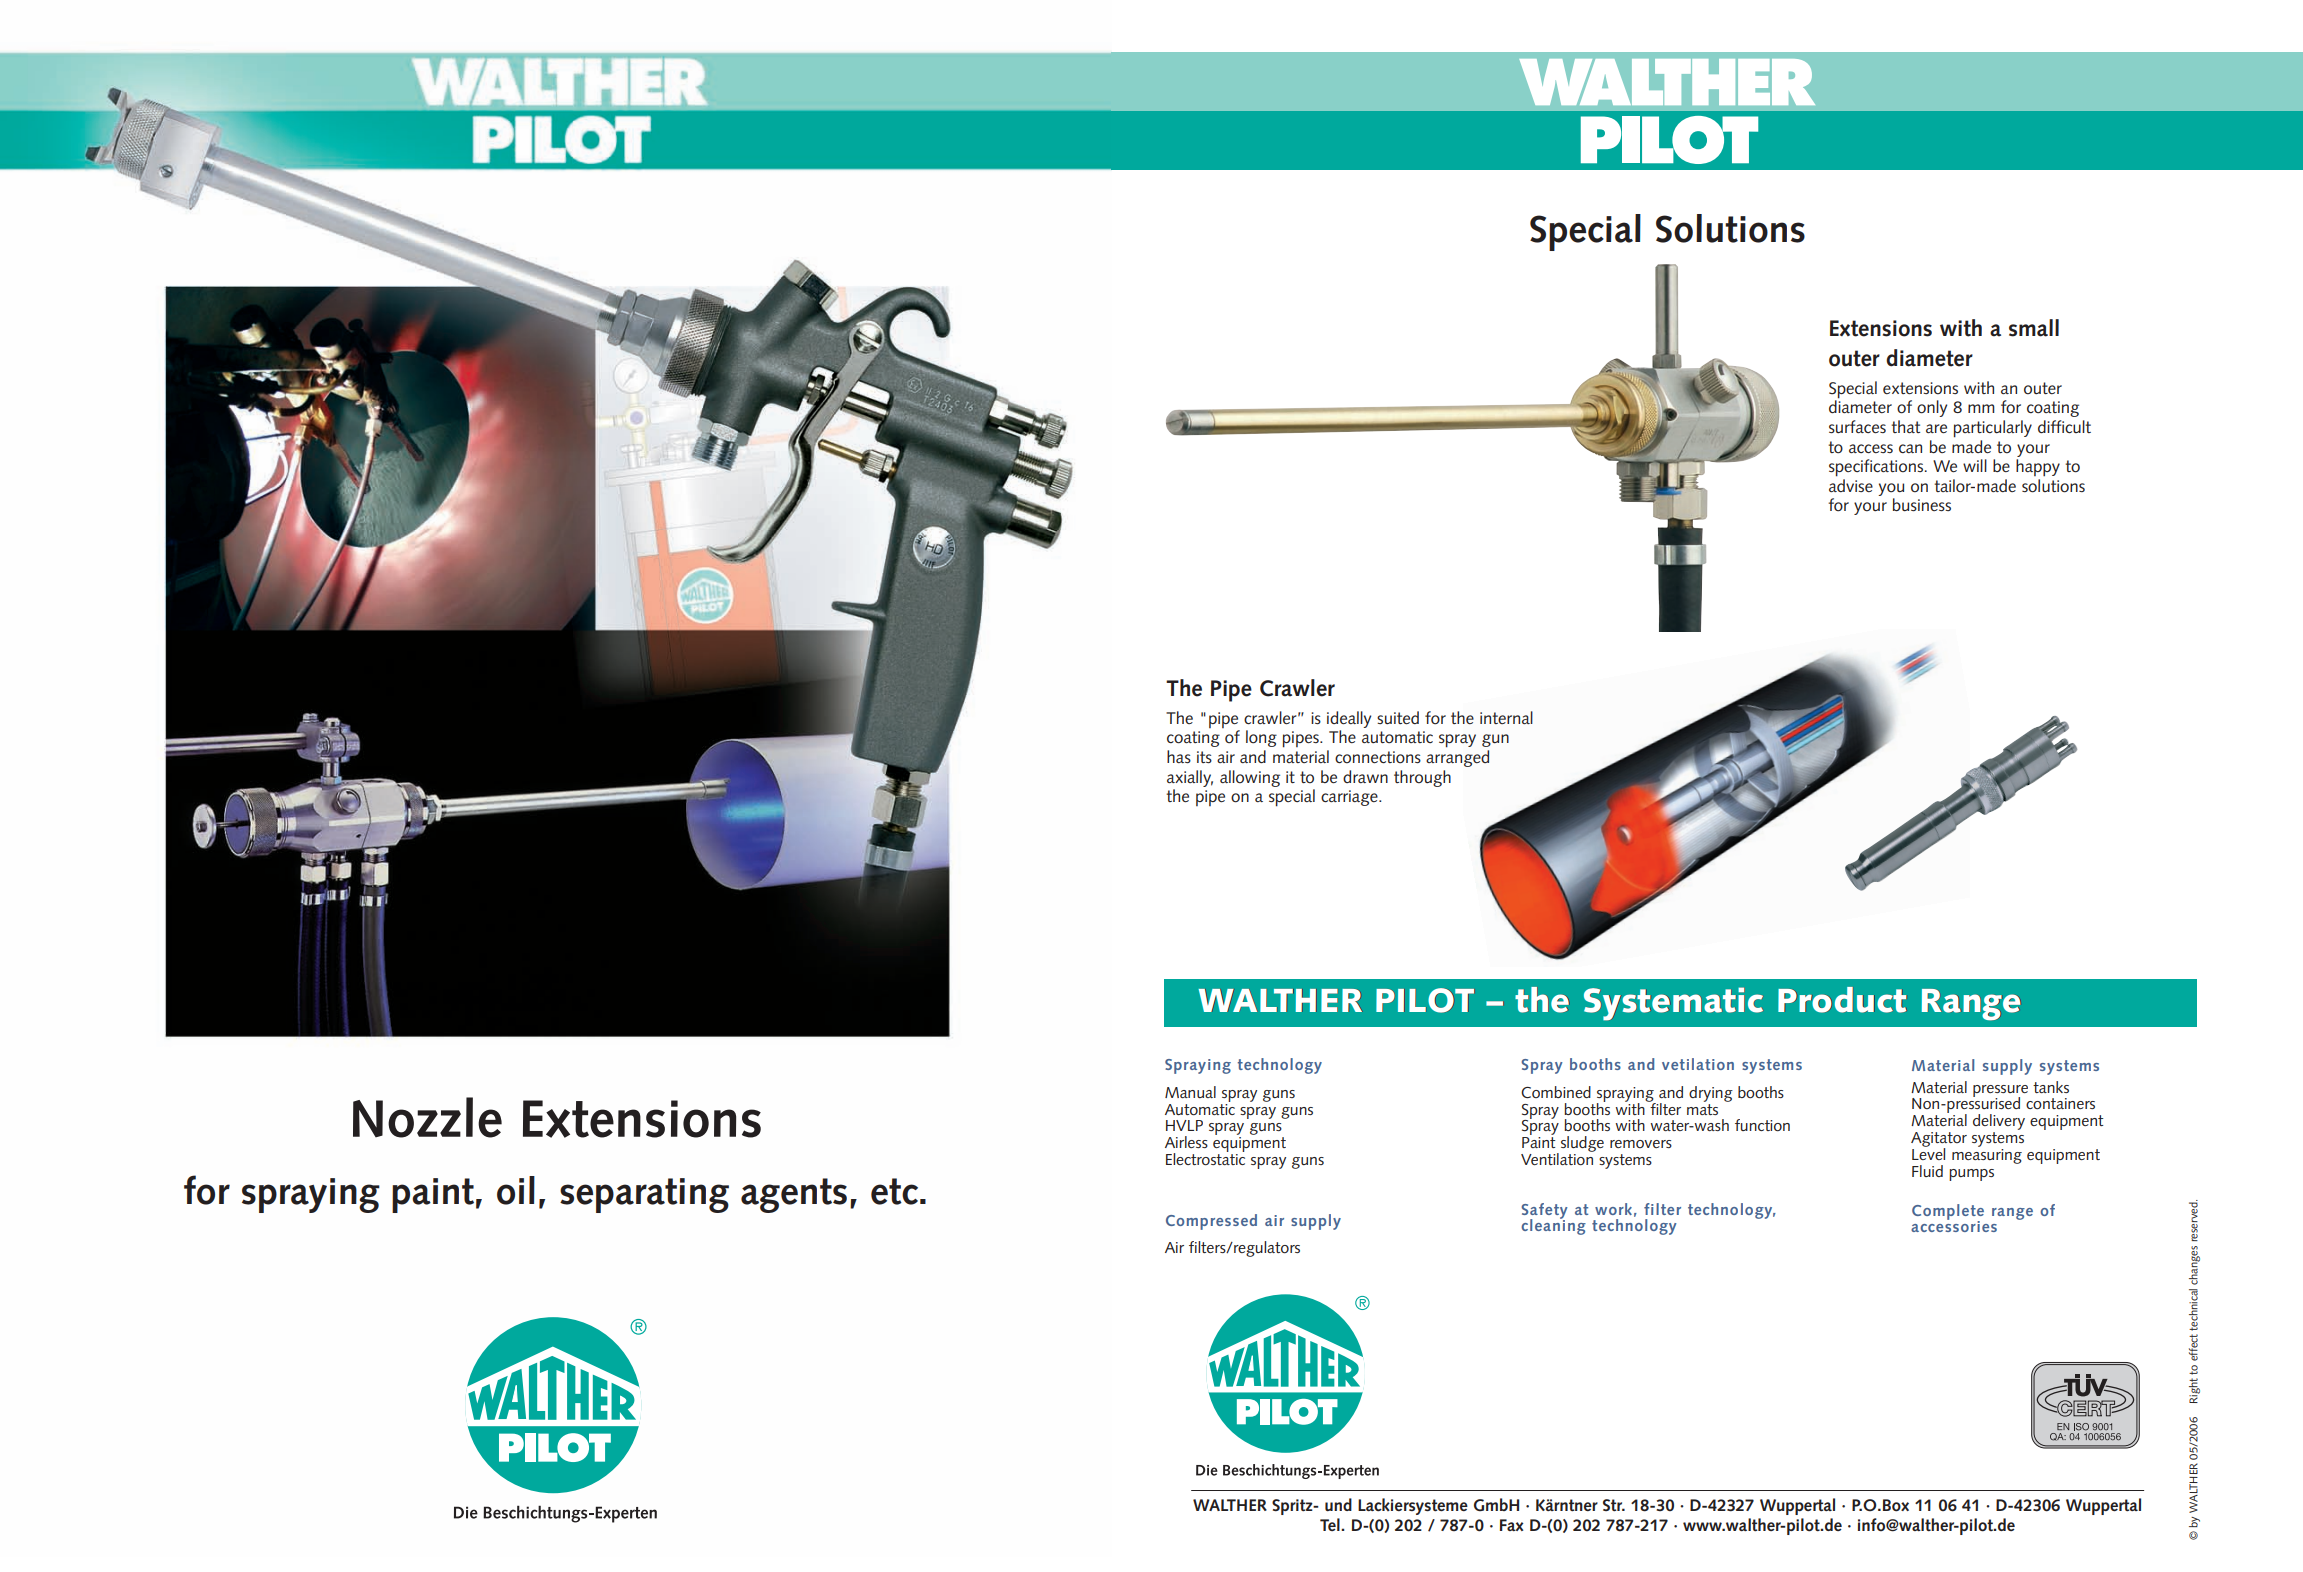 The height and width of the page is (1572, 2303). I want to click on ideally, so click(1349, 719).
